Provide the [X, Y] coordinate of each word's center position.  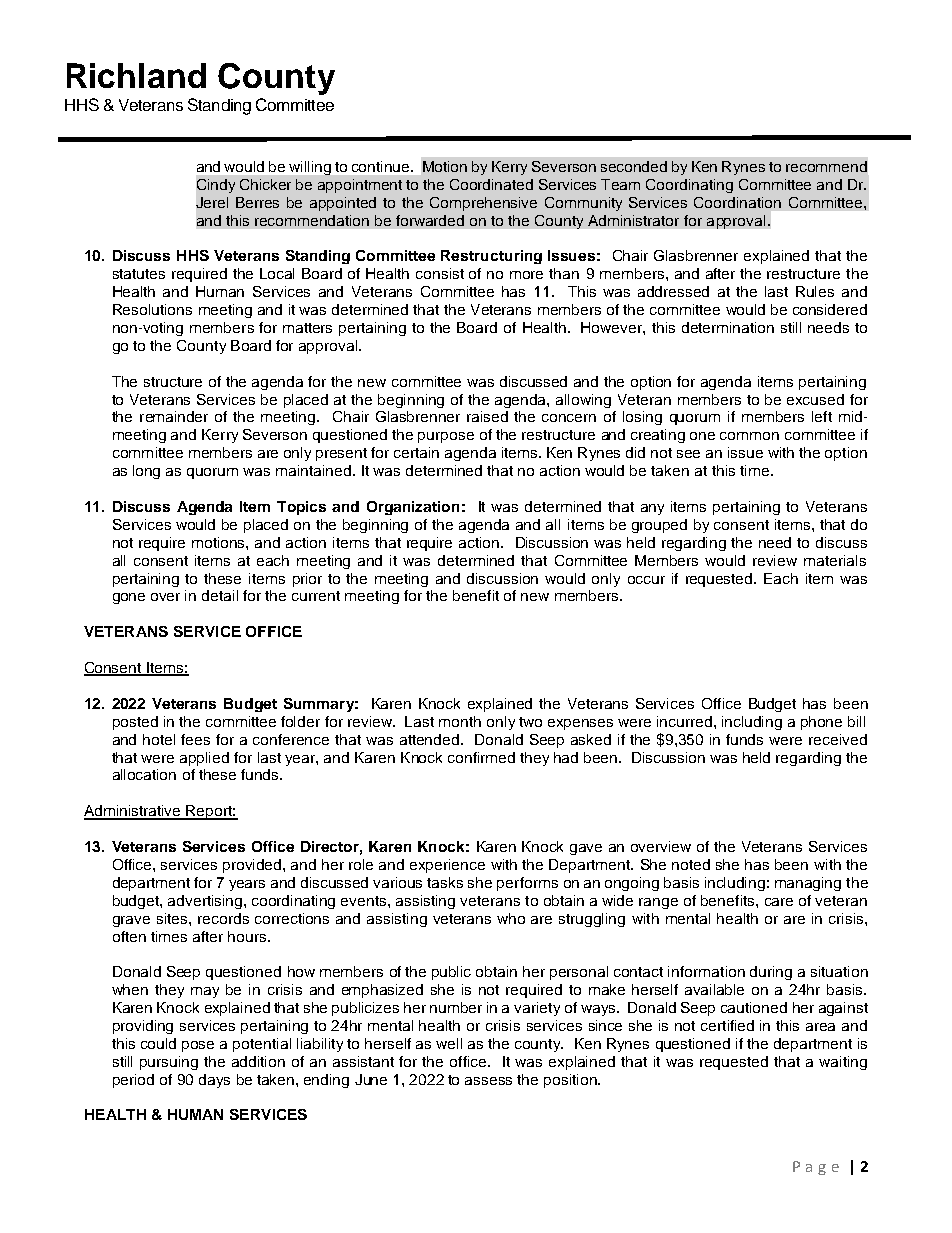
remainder [174, 416]
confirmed [481, 757]
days [214, 1081]
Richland [136, 75]
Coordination [737, 202]
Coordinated [491, 184]
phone [821, 723]
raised [487, 416]
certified [727, 1025]
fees [195, 739]
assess [488, 1081]
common [749, 436]
